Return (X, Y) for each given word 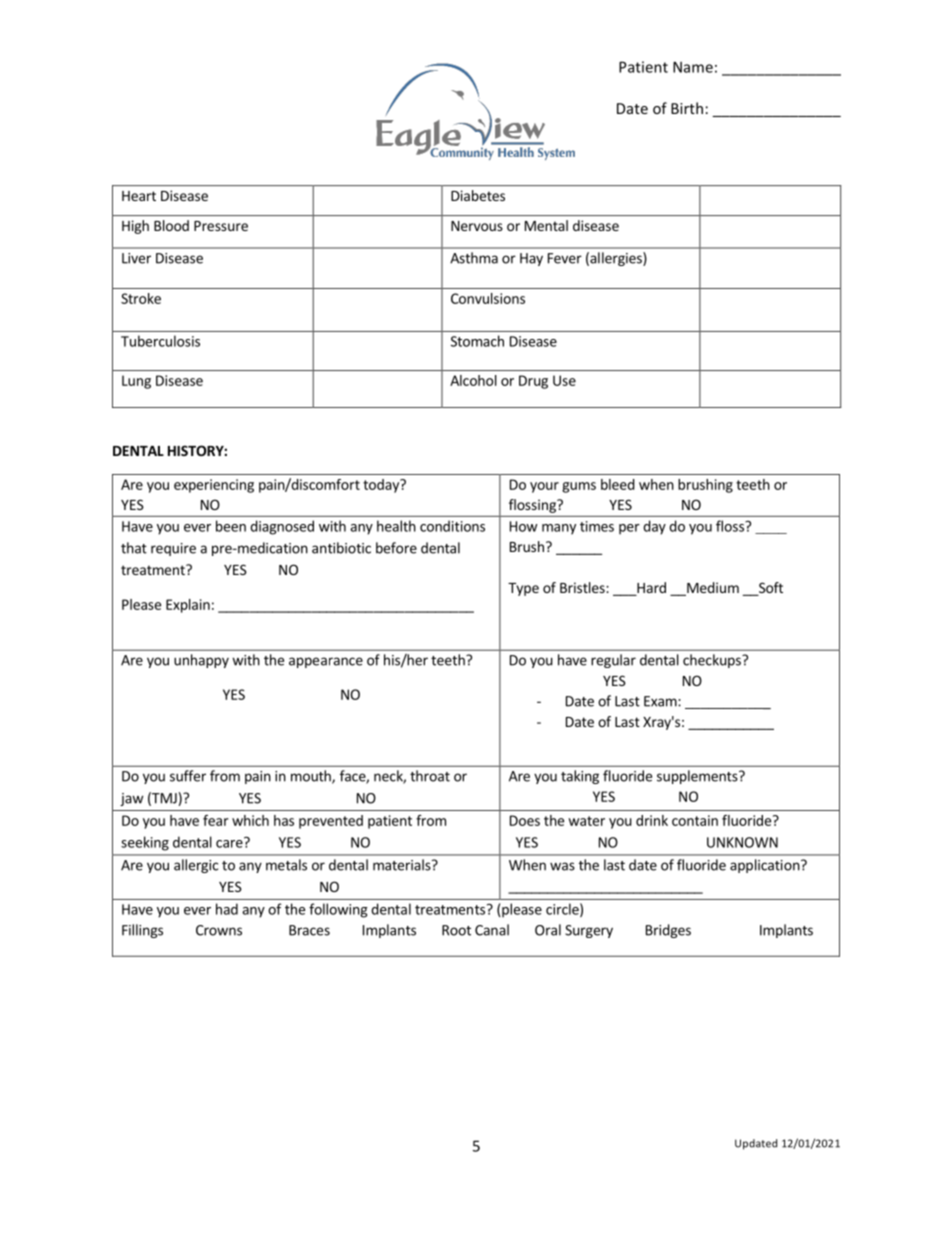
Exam (661, 701)
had (227, 909)
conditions (452, 526)
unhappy (201, 661)
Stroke (141, 298)
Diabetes (478, 195)
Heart (139, 196)
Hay (531, 259)
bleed (618, 484)
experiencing (214, 486)
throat (430, 776)
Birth (687, 108)
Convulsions (488, 298)
